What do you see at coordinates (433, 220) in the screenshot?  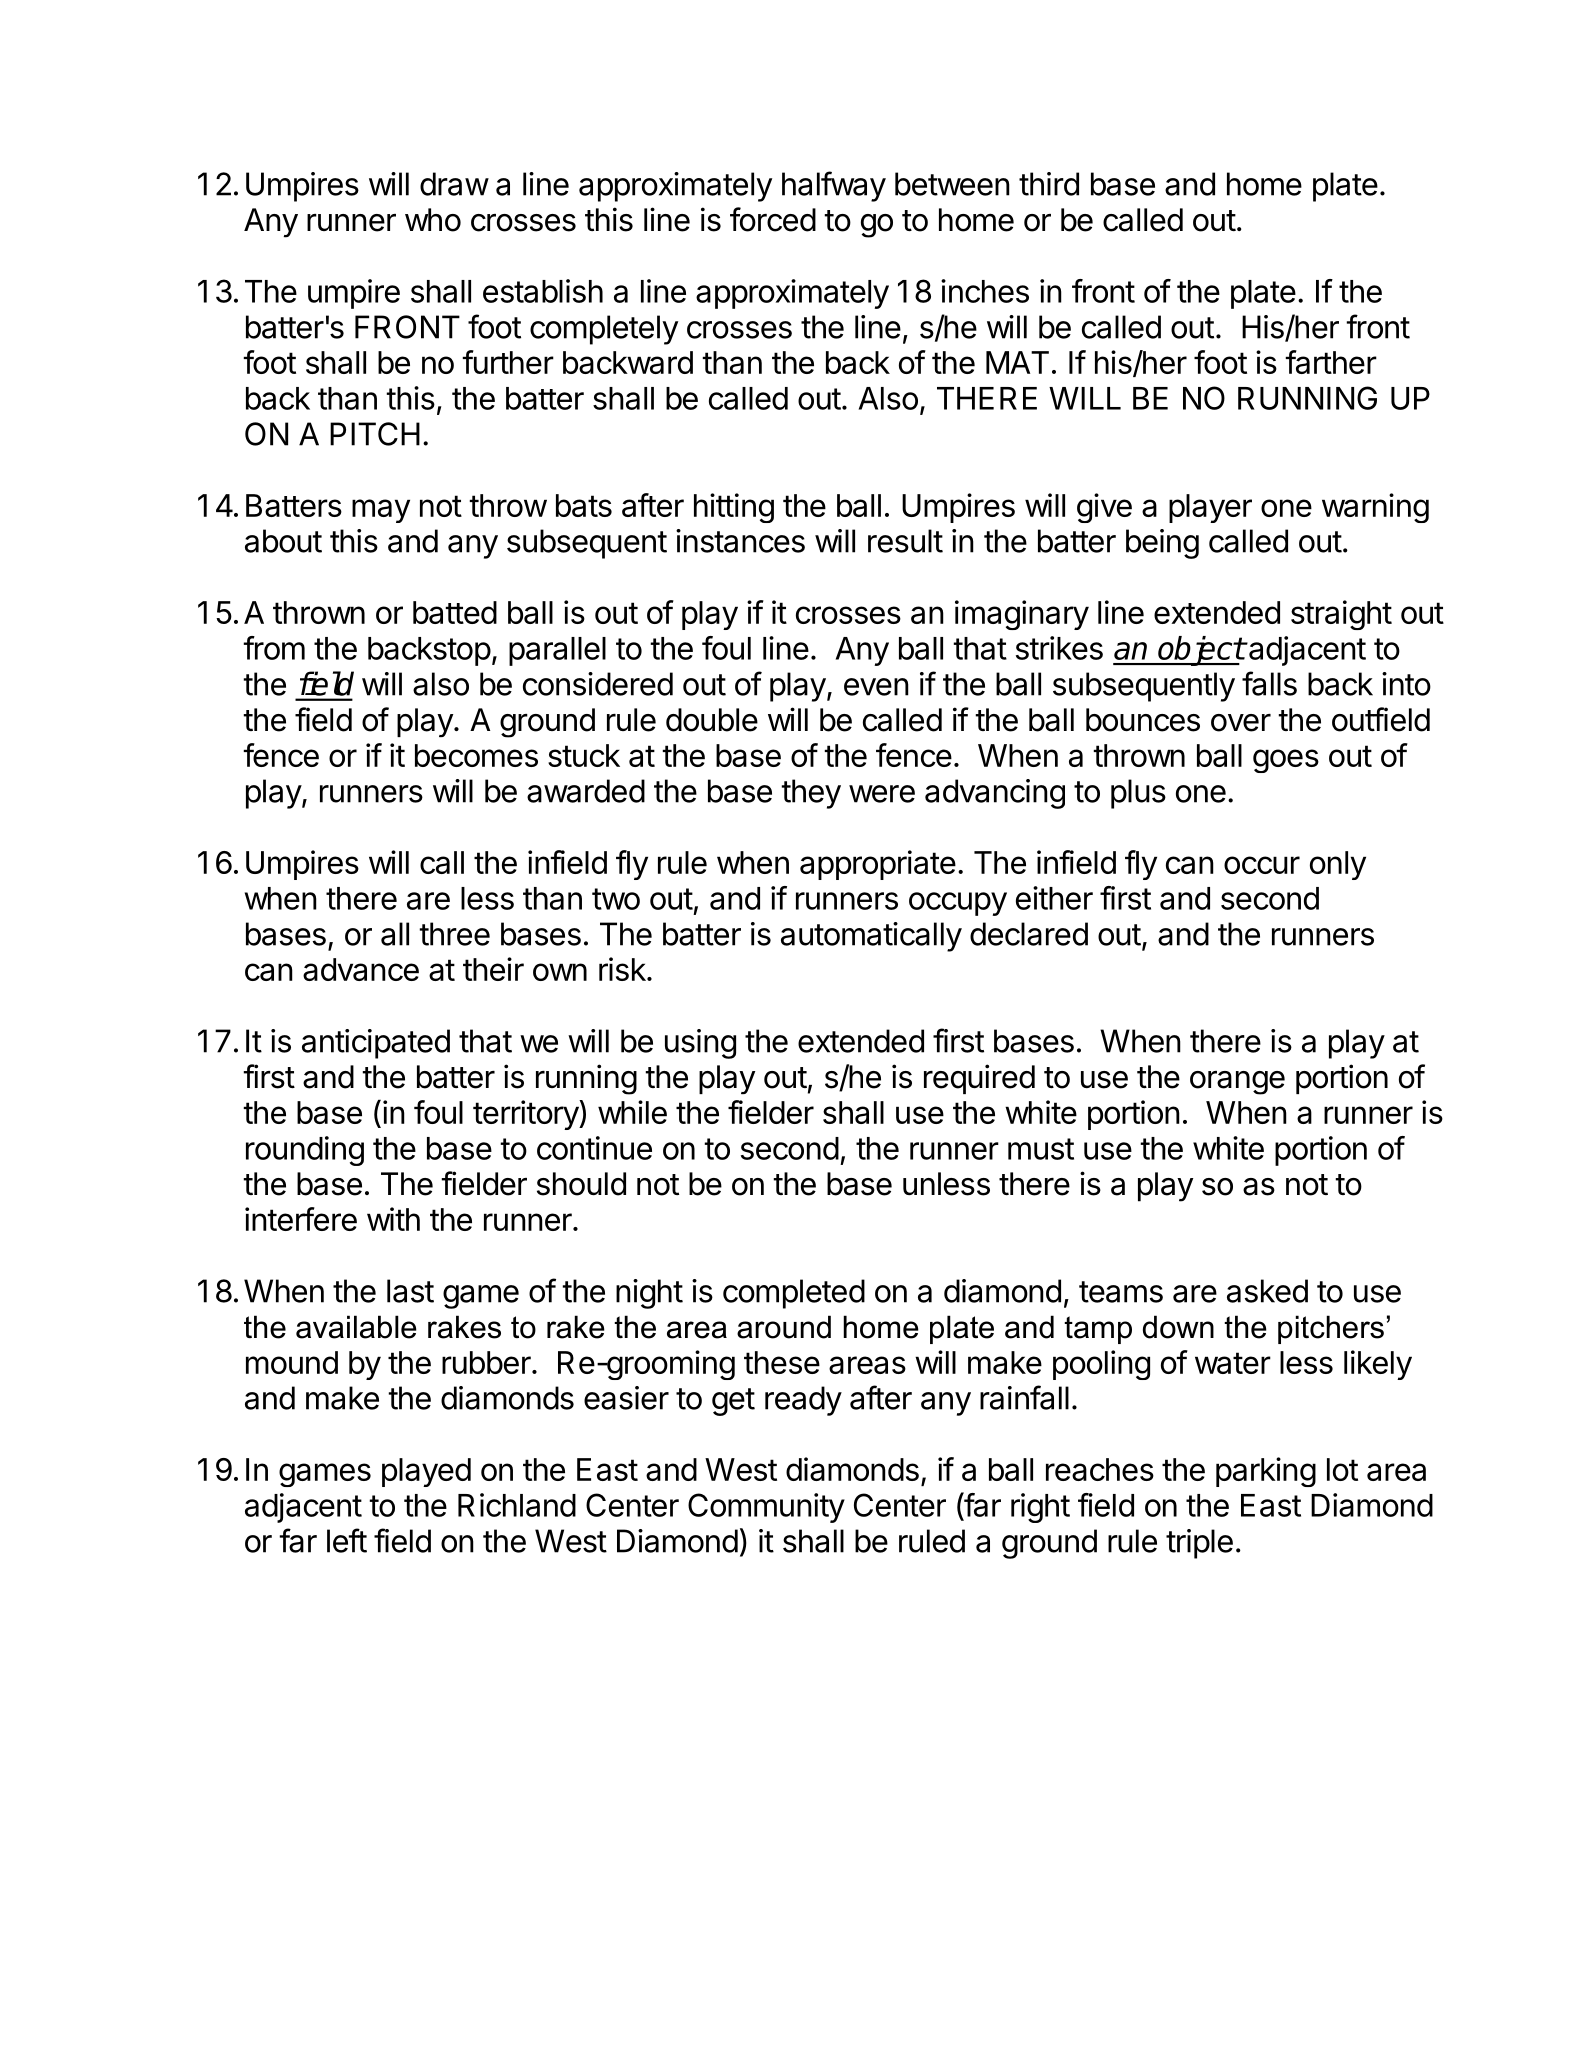 I see `who` at bounding box center [433, 220].
